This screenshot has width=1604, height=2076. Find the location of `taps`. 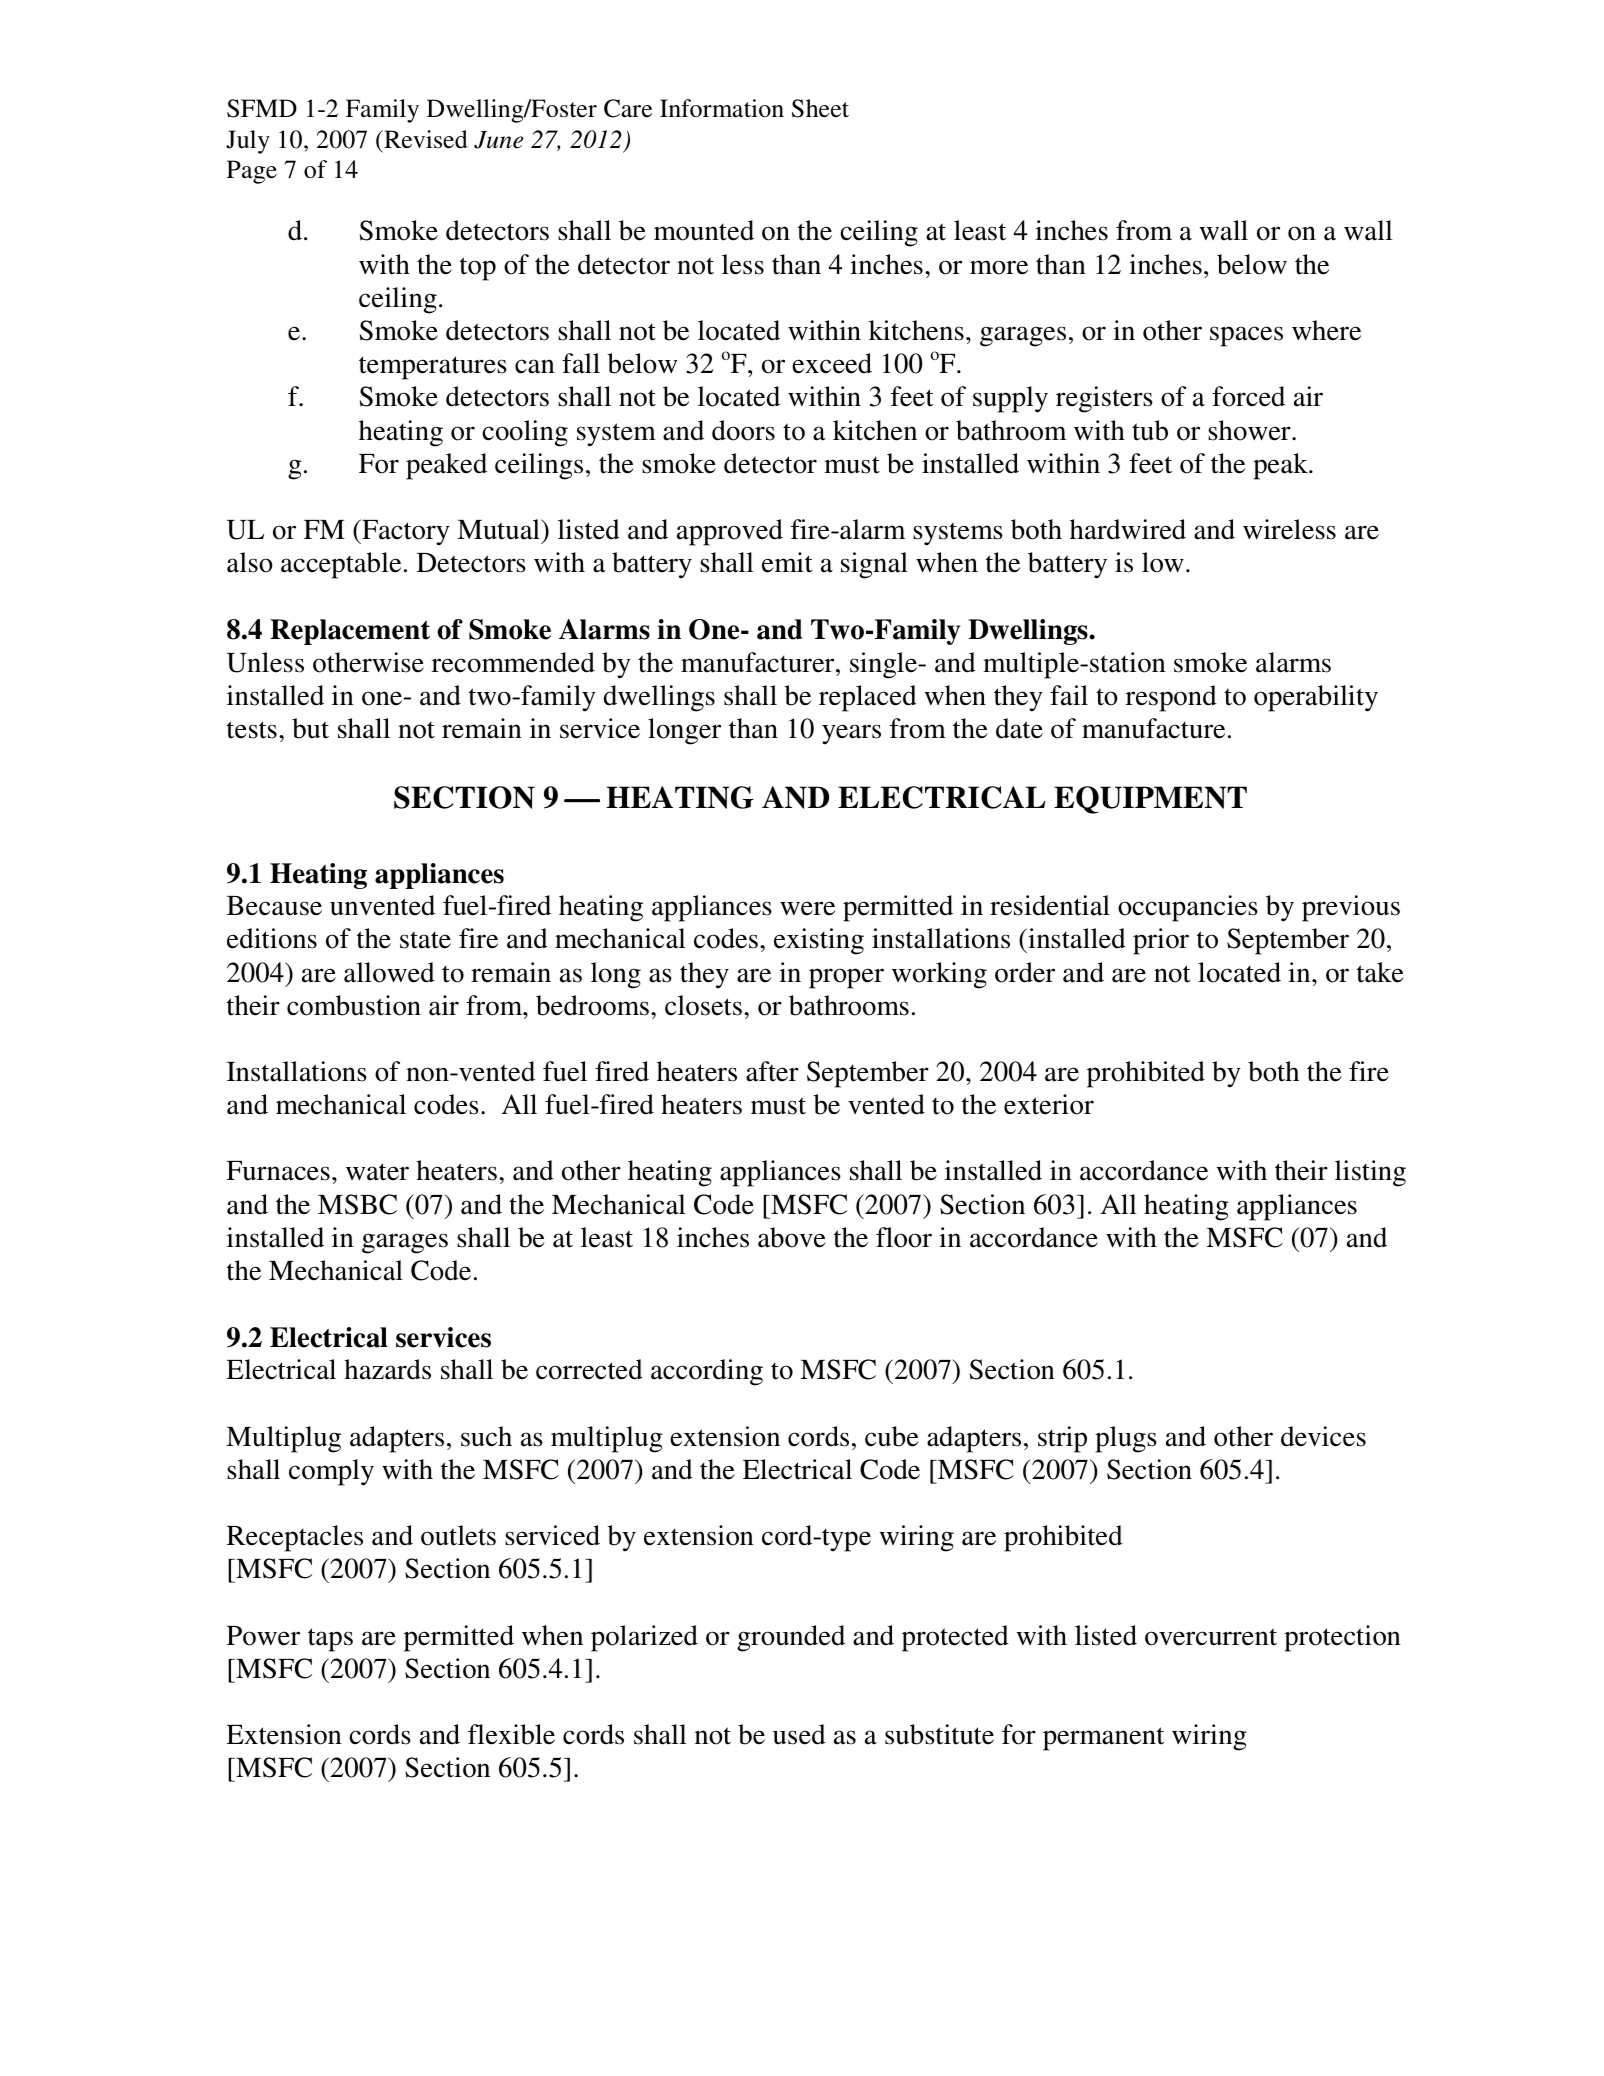

taps is located at coordinates (330, 1640).
